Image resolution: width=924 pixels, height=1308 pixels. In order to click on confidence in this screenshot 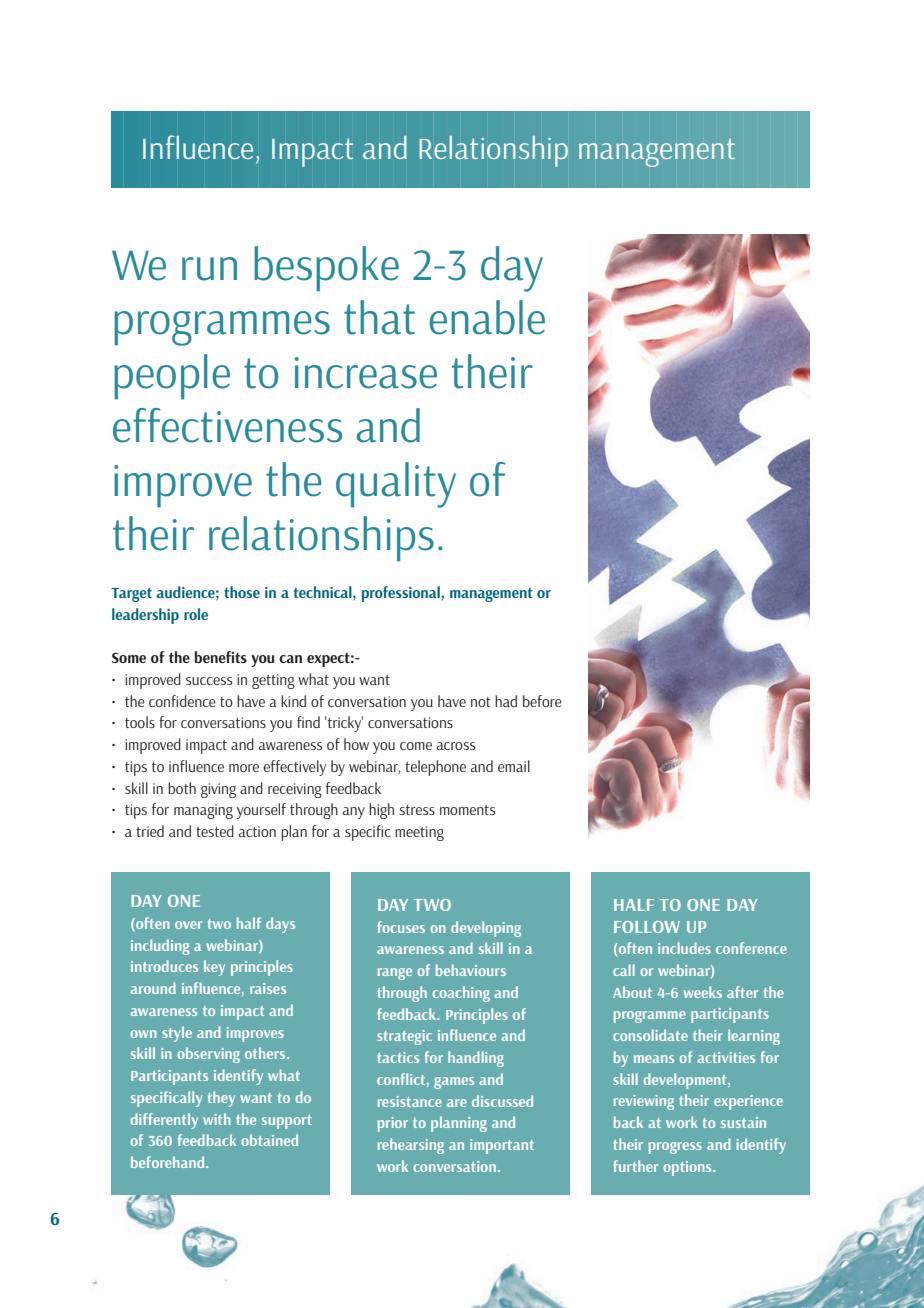, I will do `click(182, 701)`.
